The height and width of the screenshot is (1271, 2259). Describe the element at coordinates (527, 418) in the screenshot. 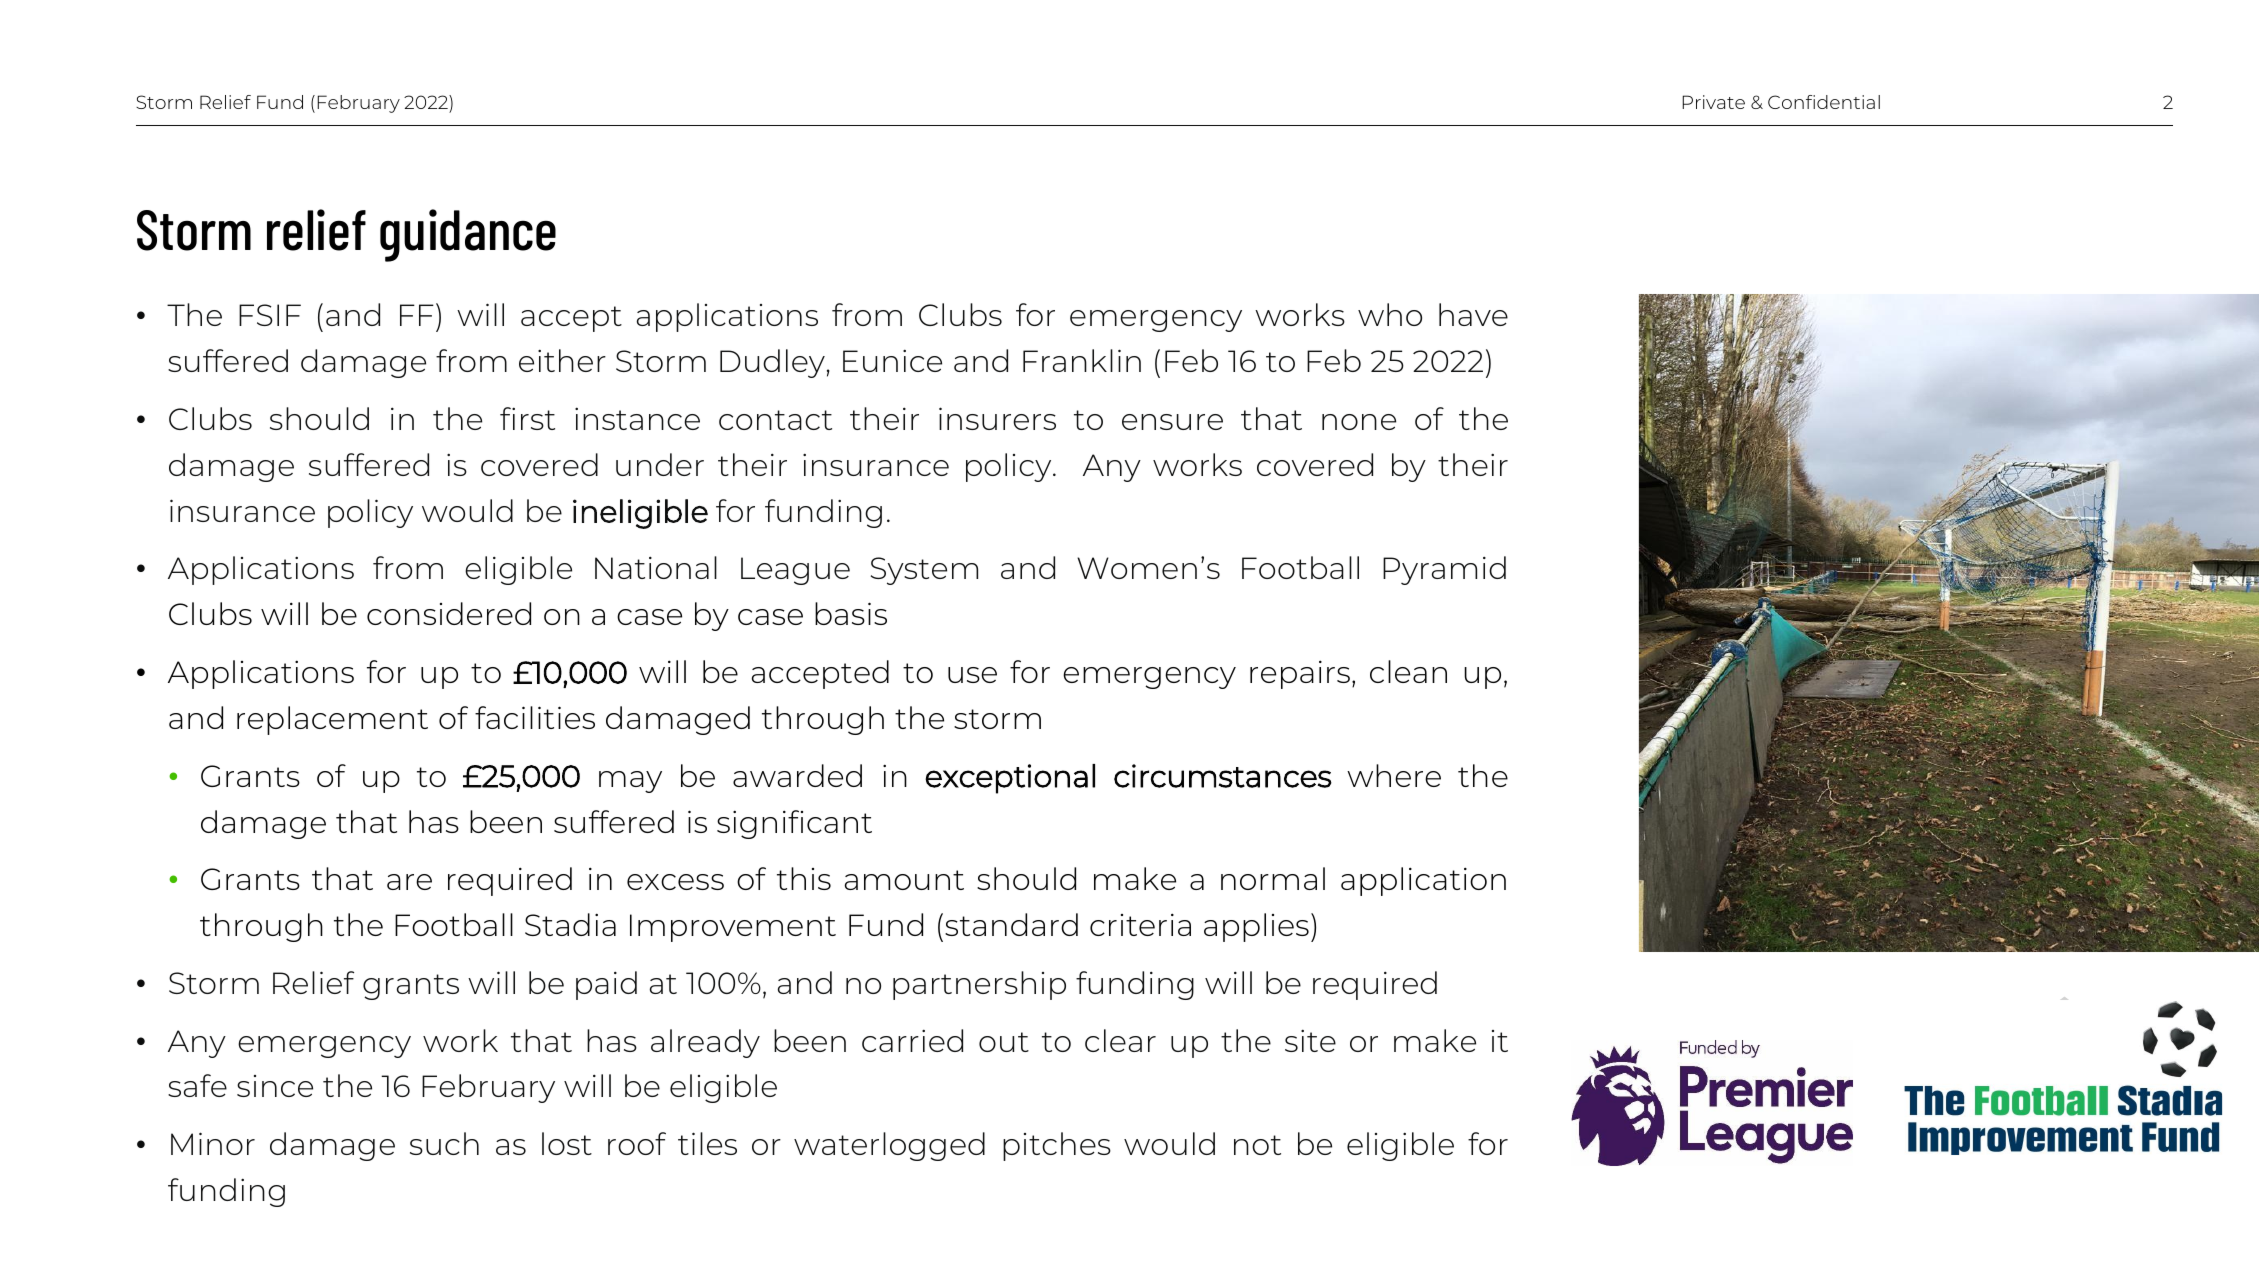

I see `first` at that location.
